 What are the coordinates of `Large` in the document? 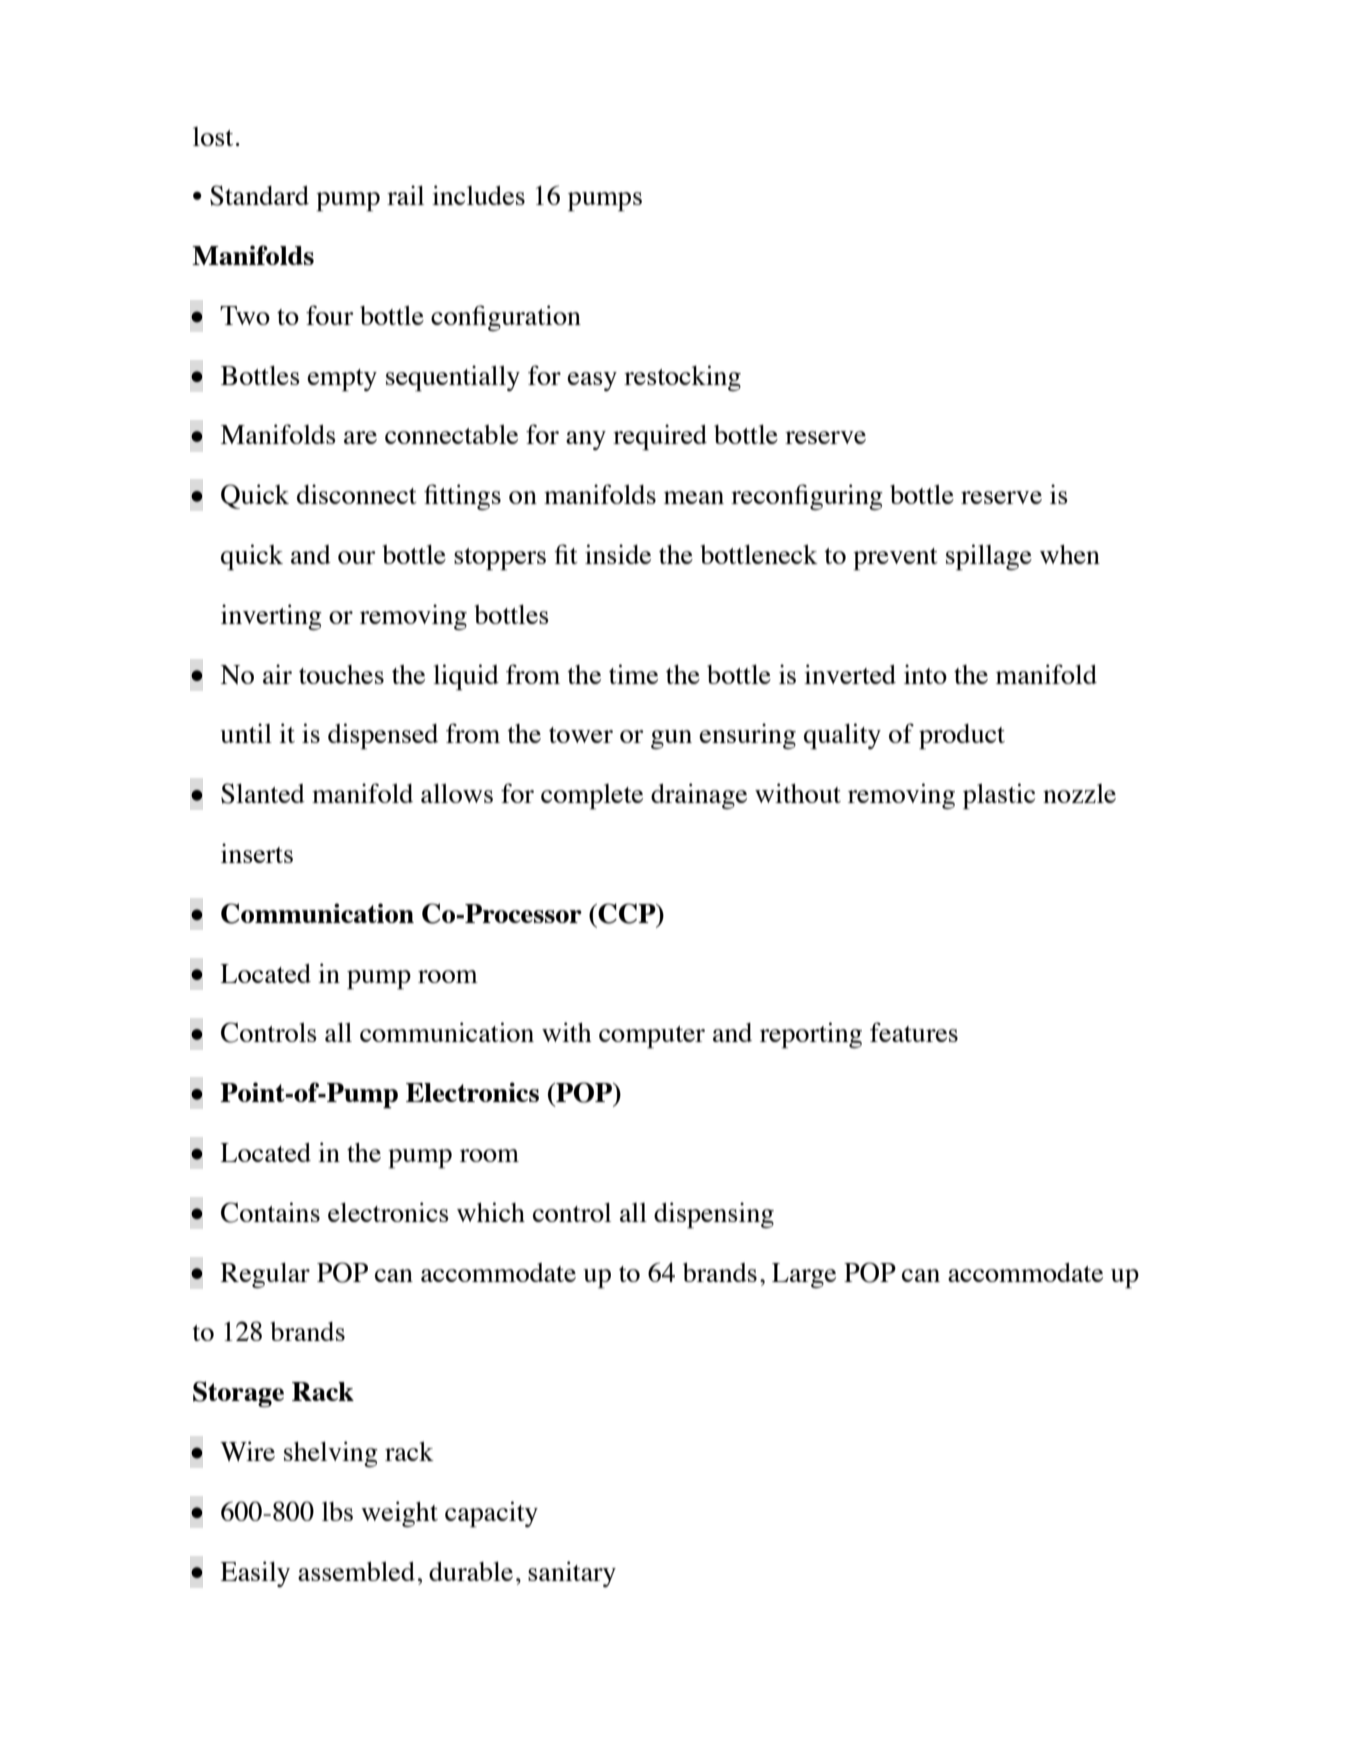 It's located at (804, 1275).
